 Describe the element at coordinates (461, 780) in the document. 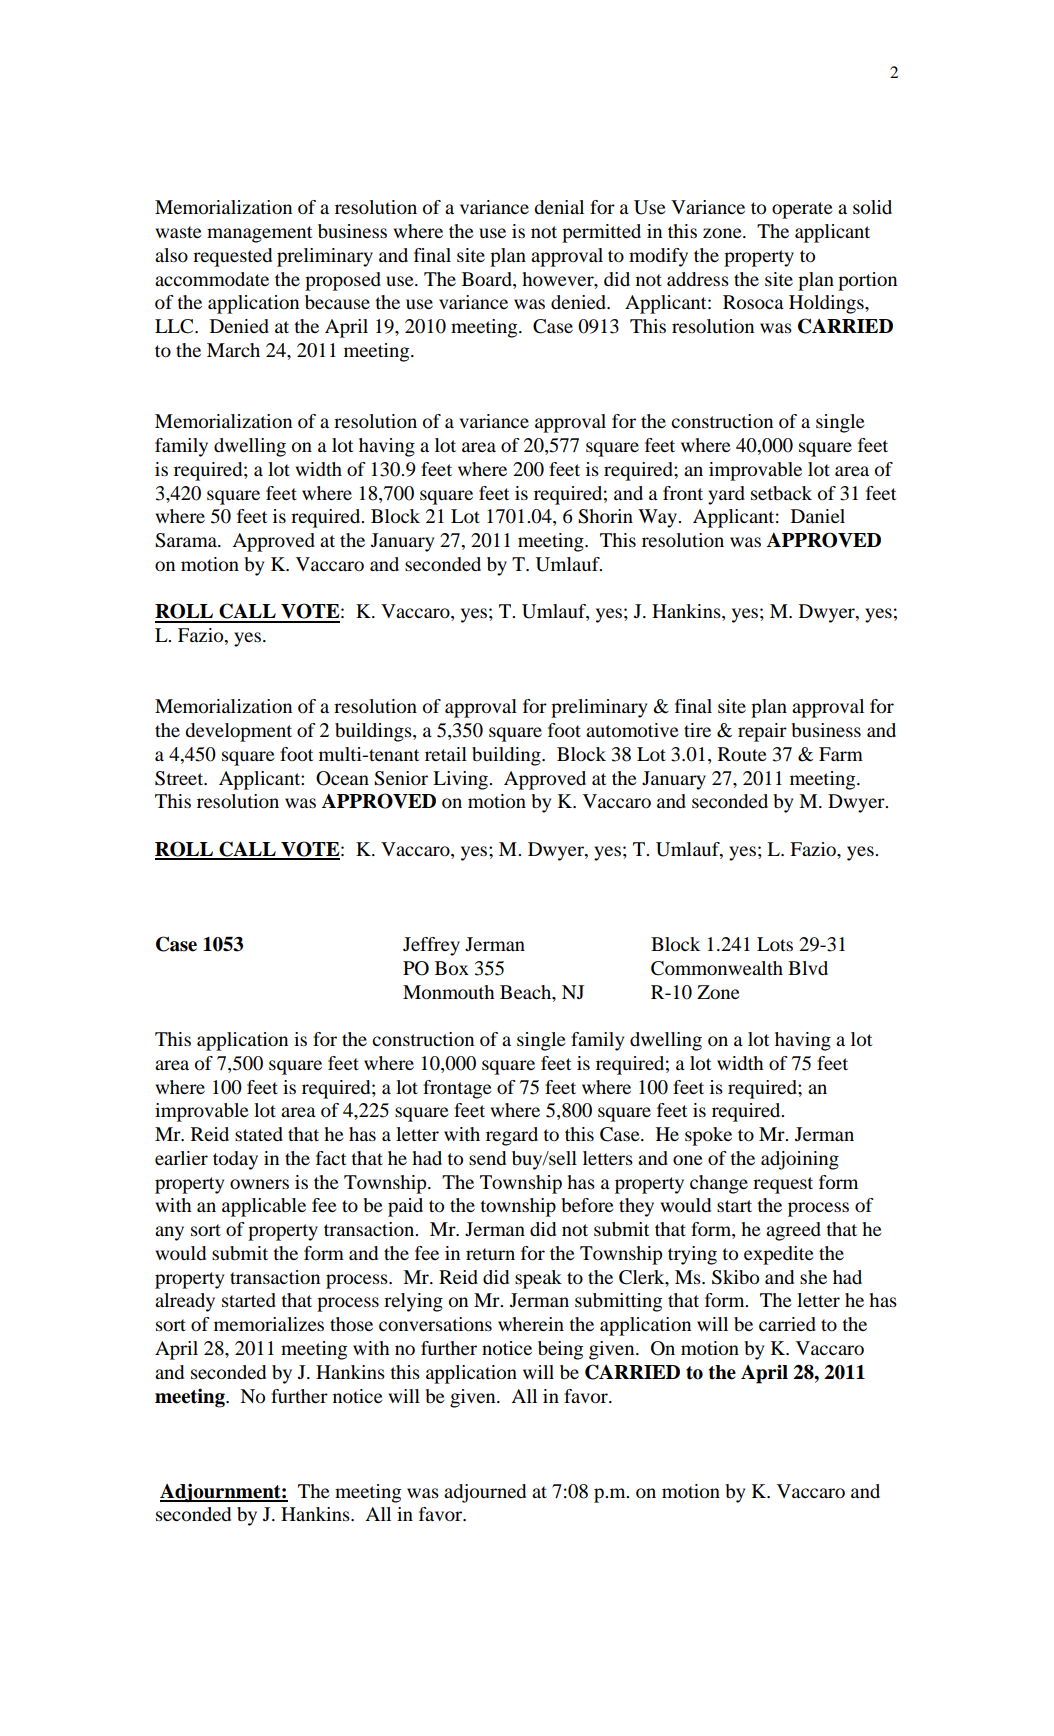

I see `Living` at that location.
